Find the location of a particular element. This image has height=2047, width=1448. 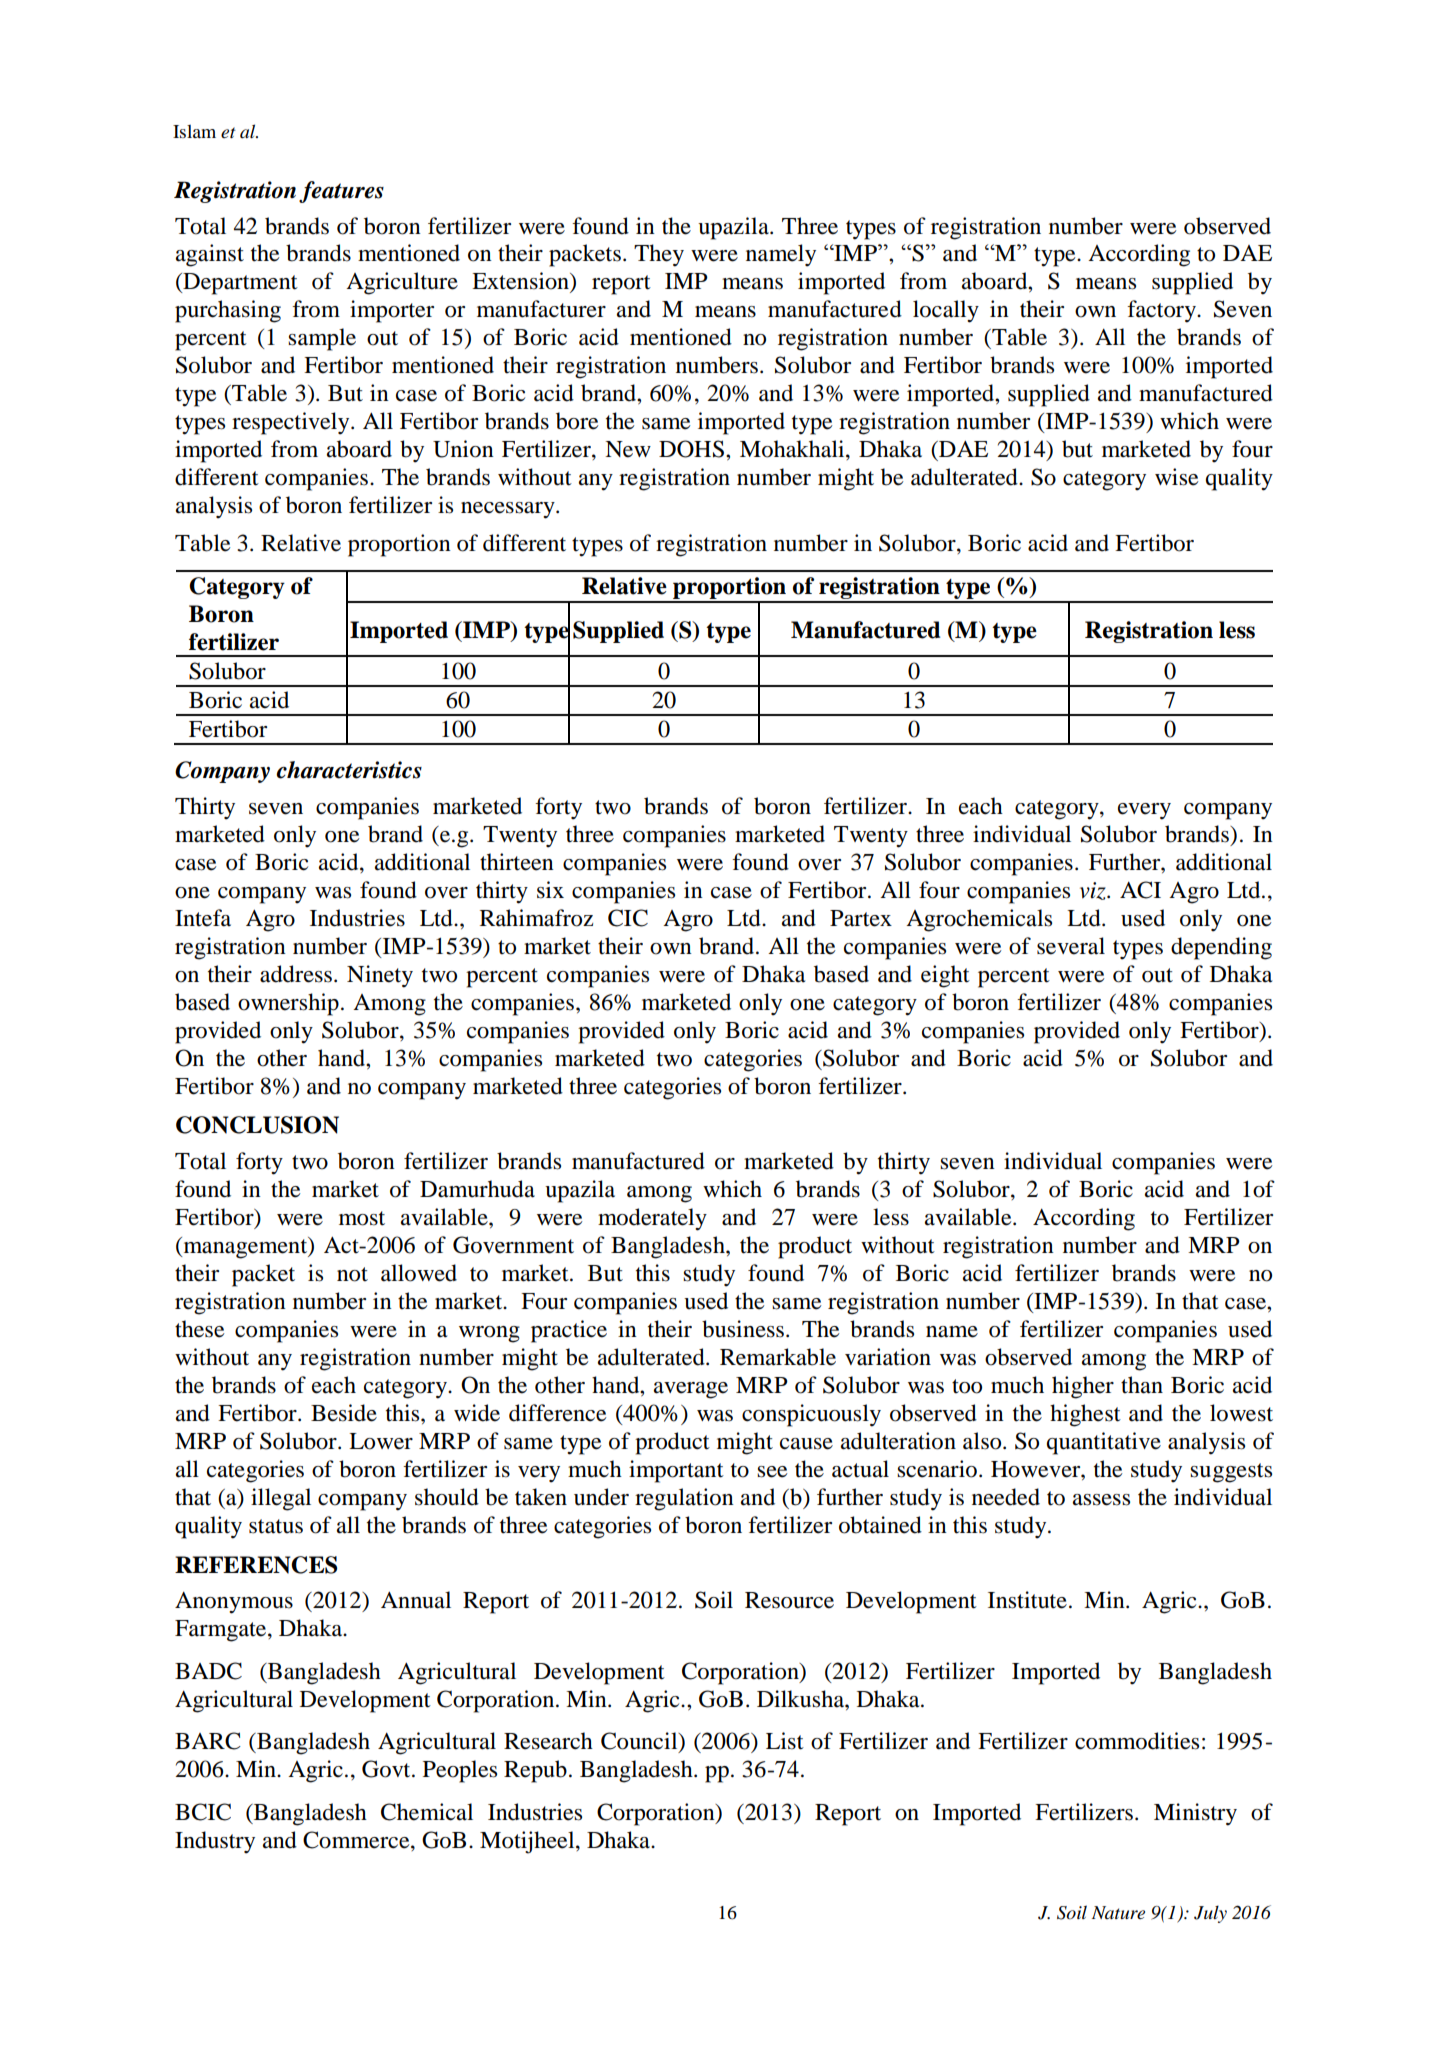

Beside is located at coordinates (344, 1413).
